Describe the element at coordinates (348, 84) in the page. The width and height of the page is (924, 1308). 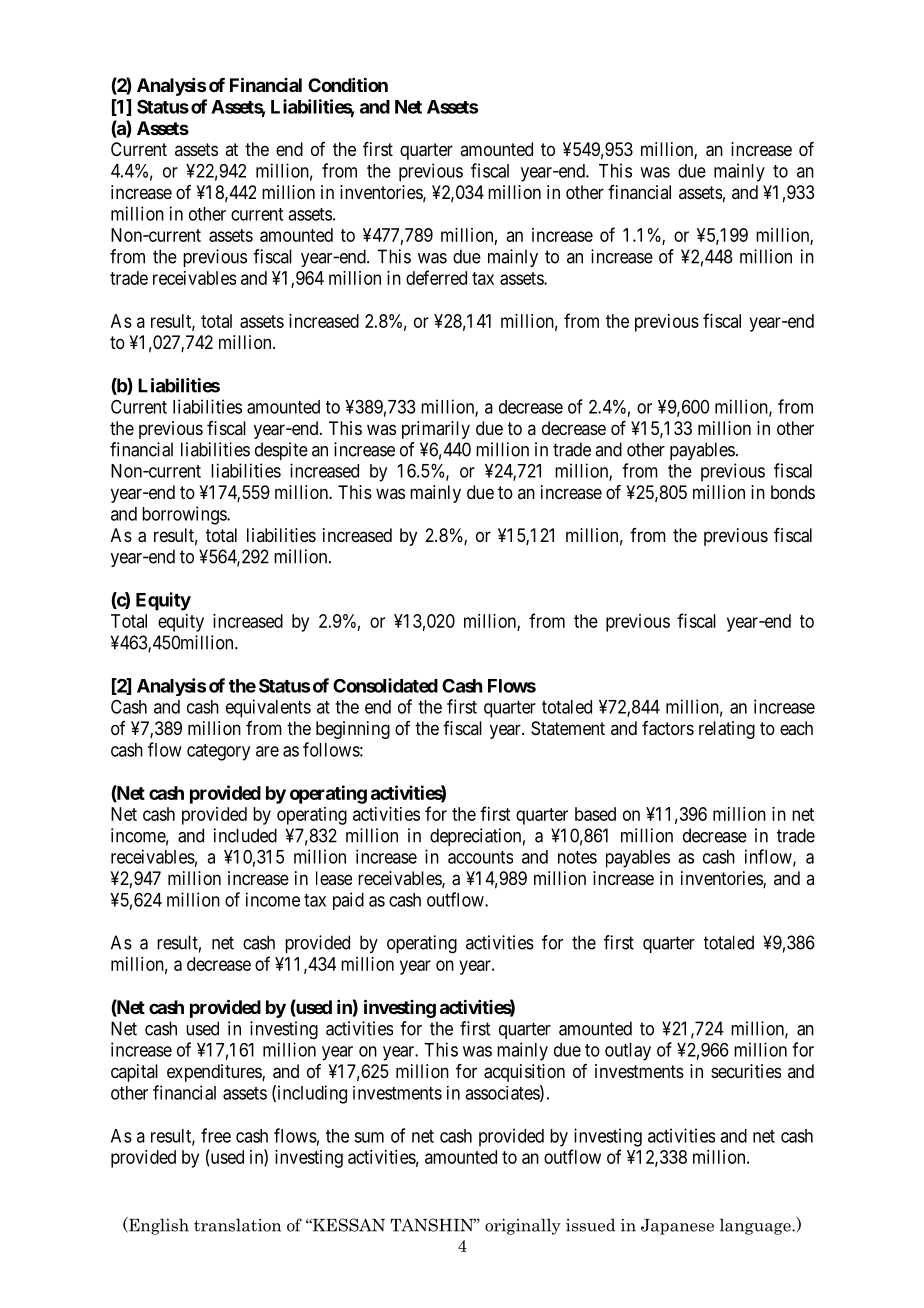
I see `Condition` at that location.
